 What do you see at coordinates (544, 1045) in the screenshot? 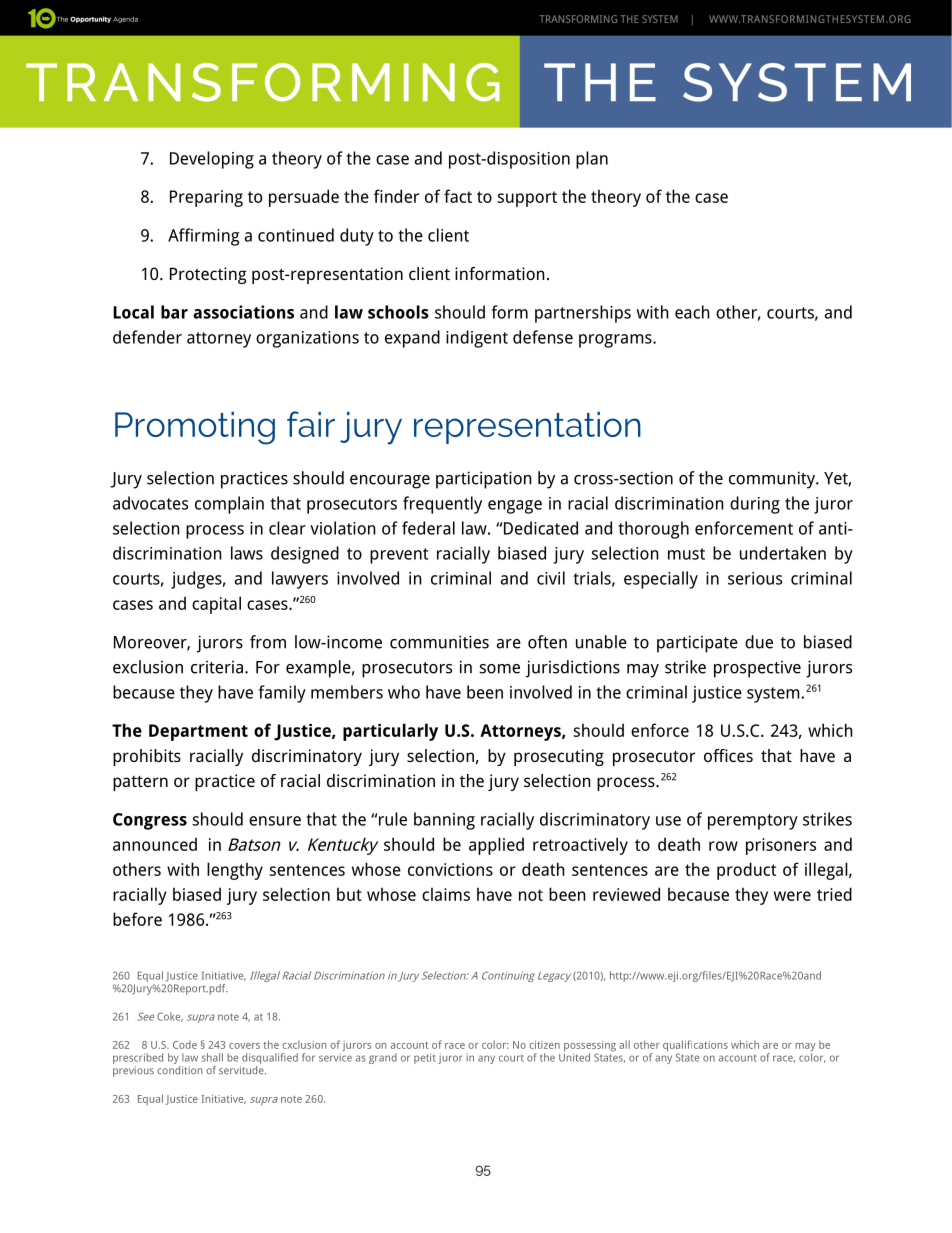
I see `citizen` at bounding box center [544, 1045].
